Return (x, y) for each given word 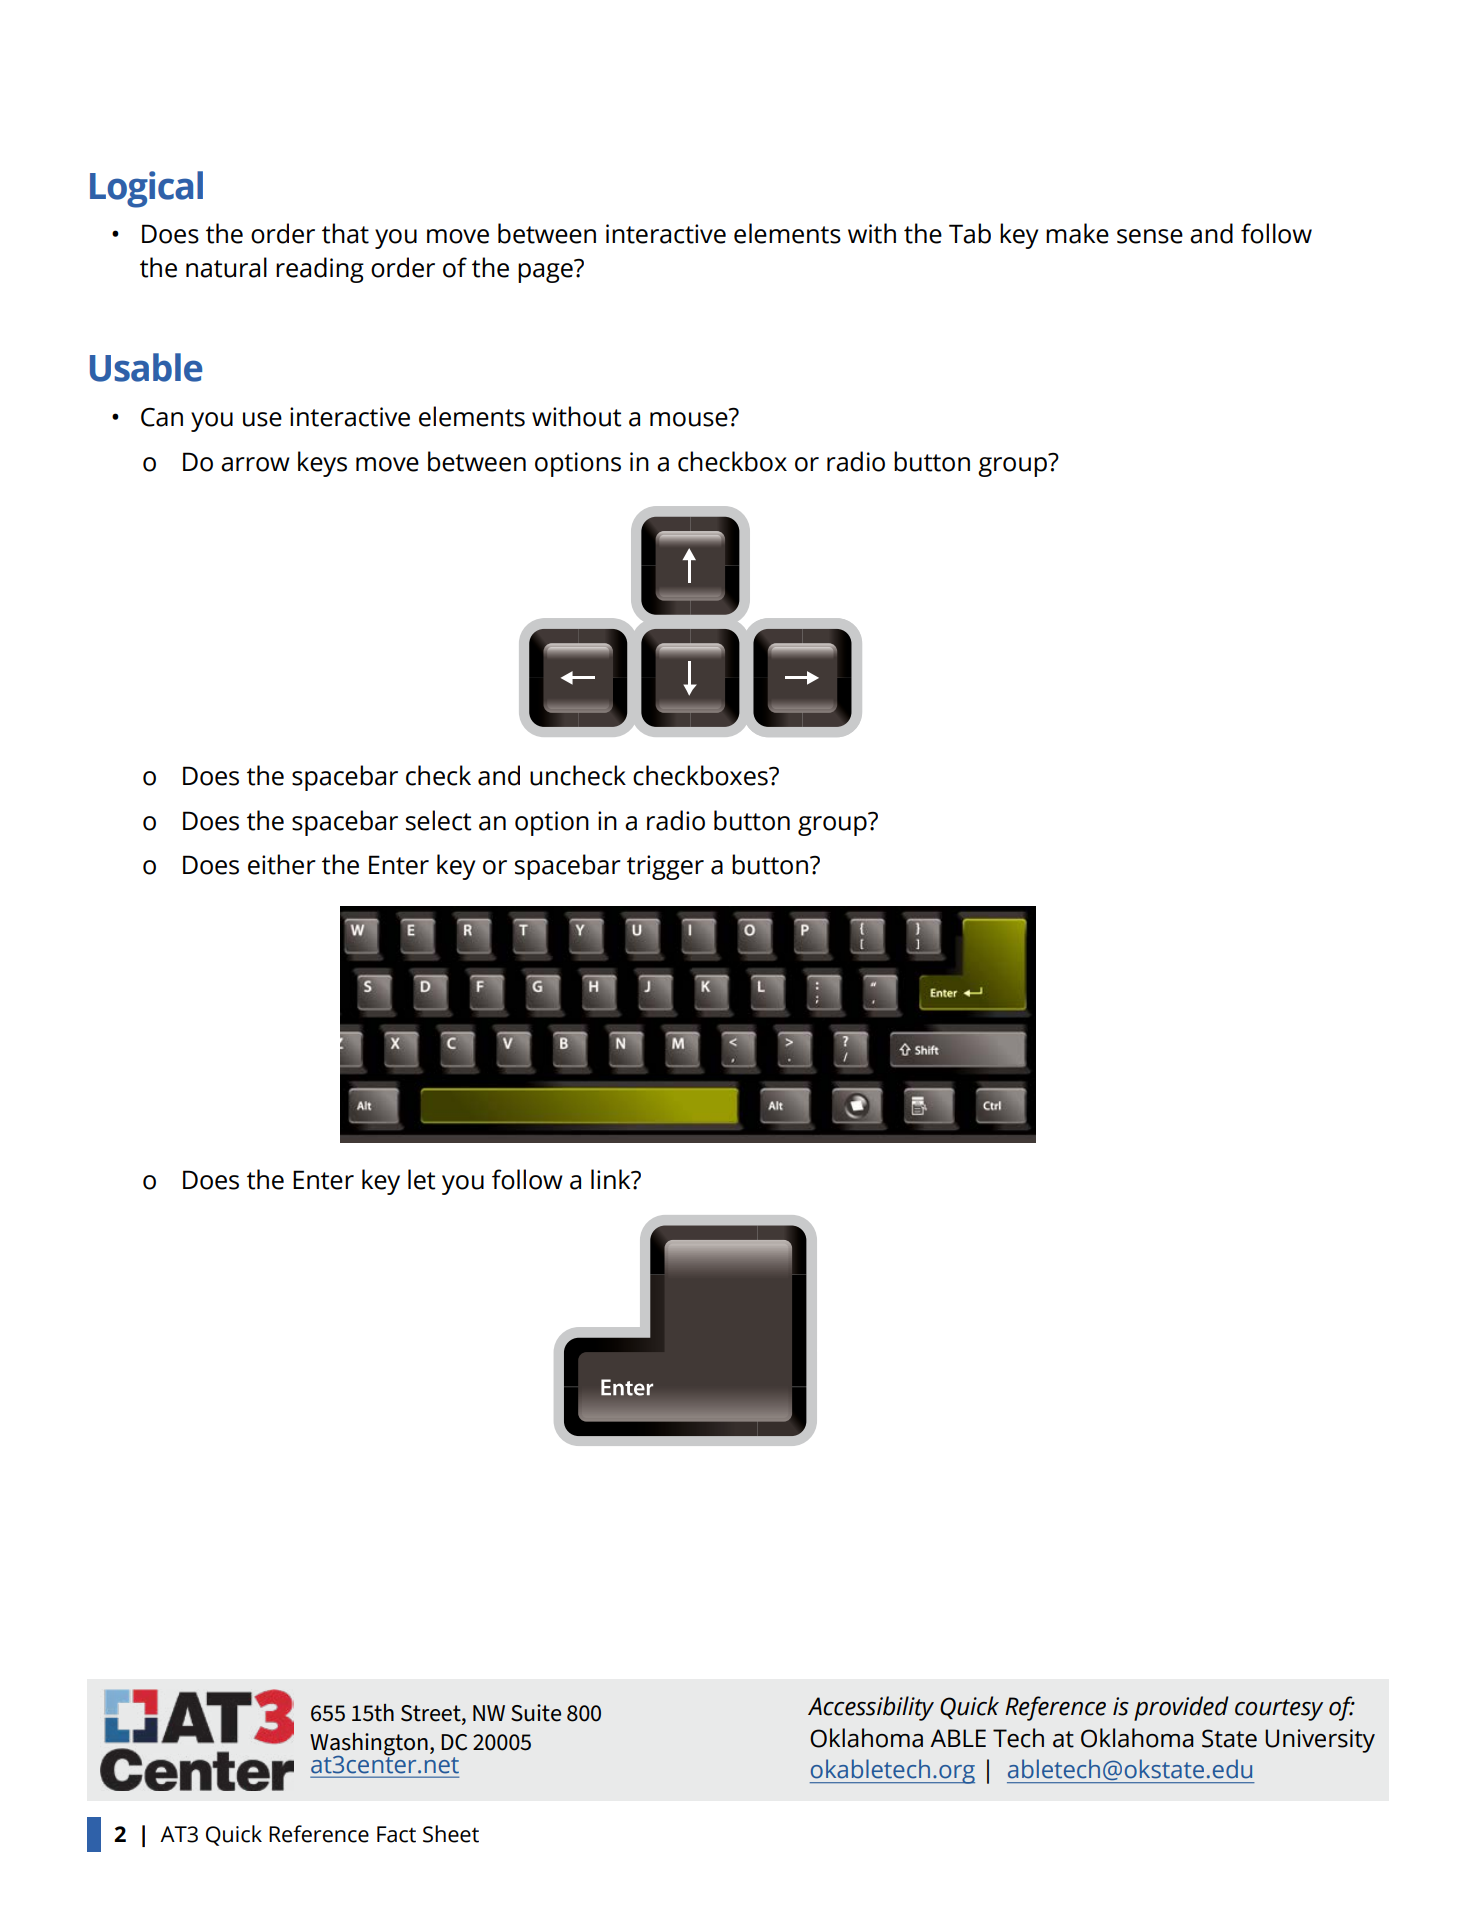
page (546, 272)
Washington (369, 1745)
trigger (665, 867)
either (282, 864)
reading (320, 270)
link (612, 1179)
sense (1150, 236)
